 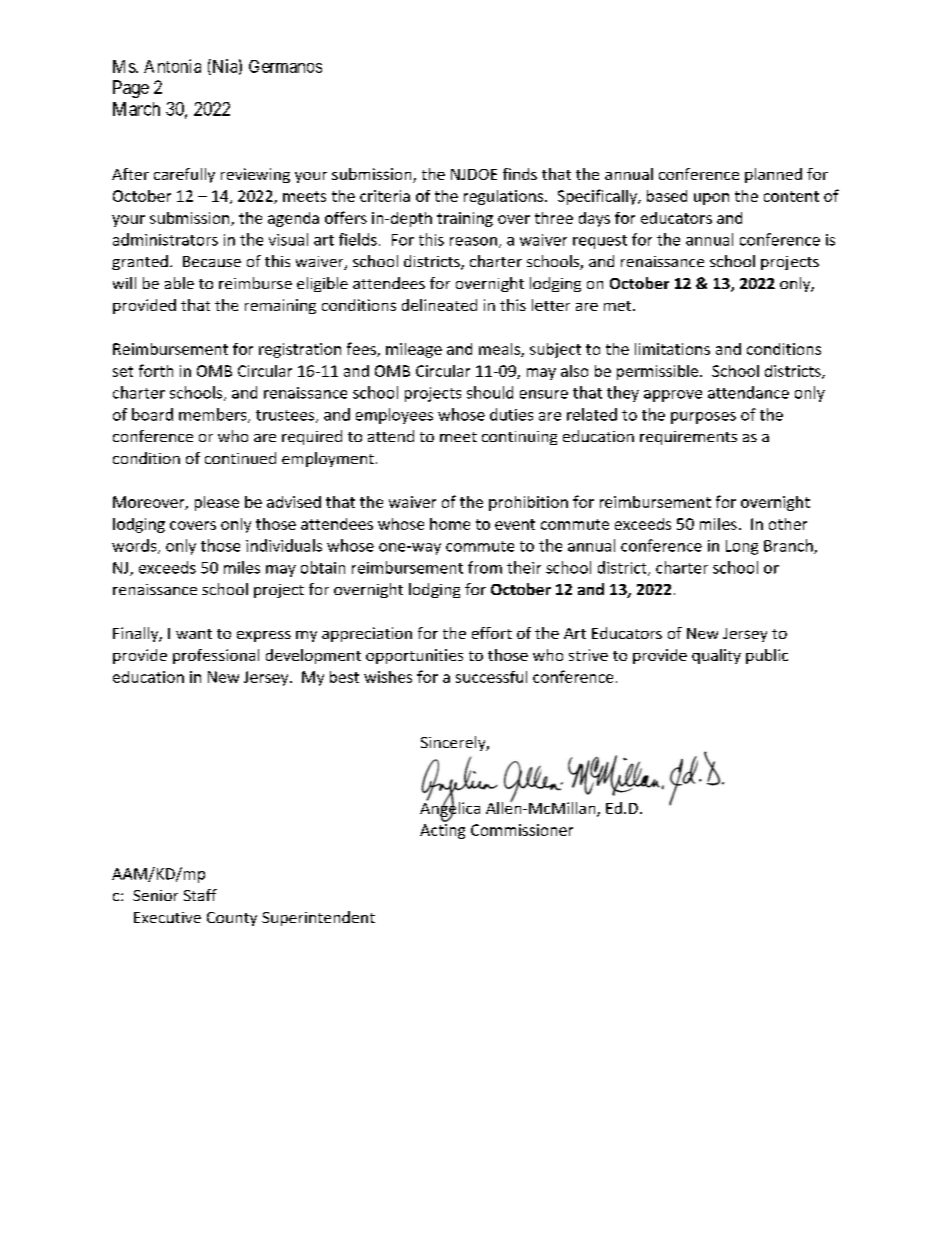 What do you see at coordinates (442, 831) in the screenshot?
I see `Acting` at bounding box center [442, 831].
